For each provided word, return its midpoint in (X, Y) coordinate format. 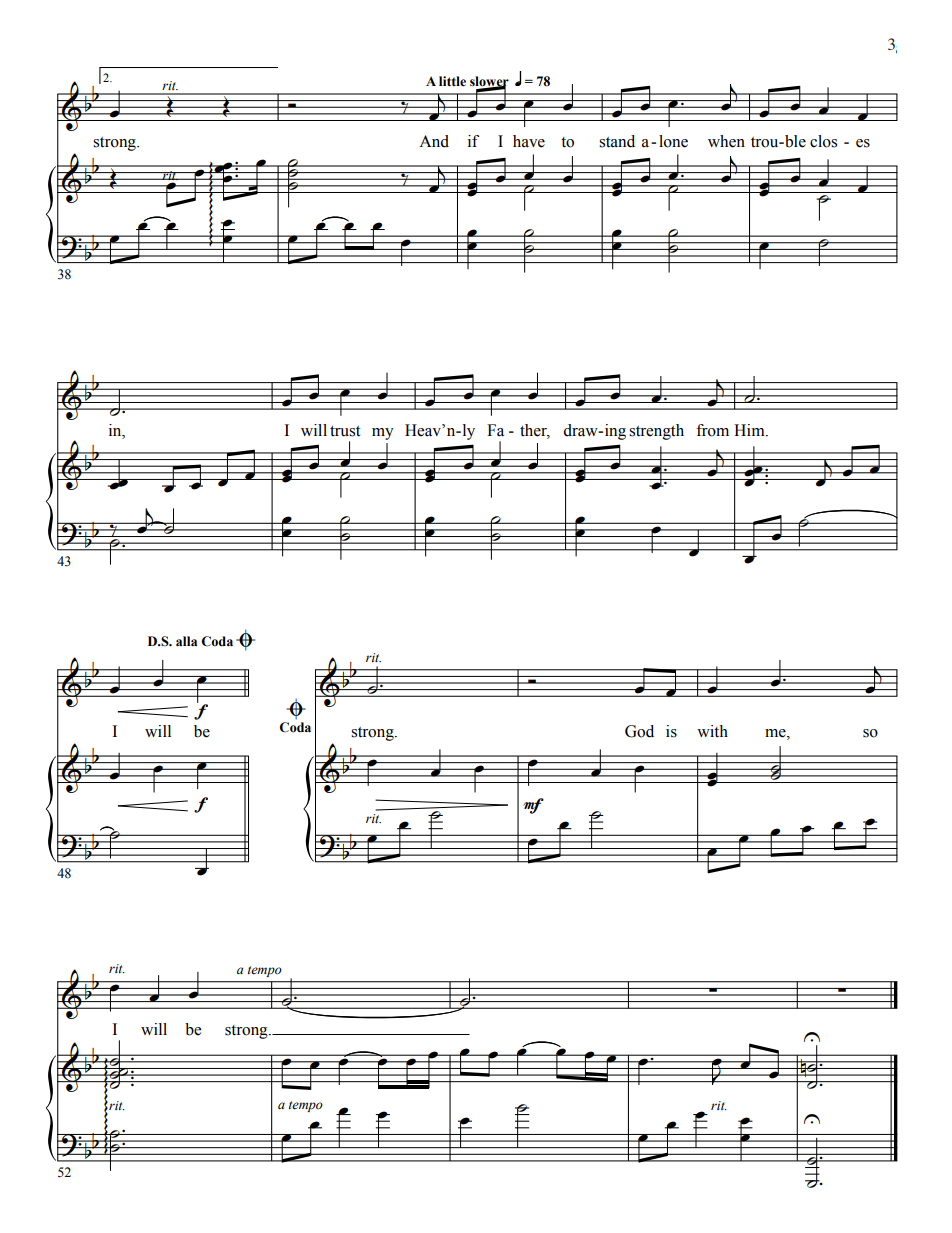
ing (614, 432)
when (726, 141)
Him (750, 430)
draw (581, 430)
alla (186, 641)
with (712, 731)
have (529, 141)
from (712, 430)
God (639, 731)
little (452, 81)
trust (345, 431)
